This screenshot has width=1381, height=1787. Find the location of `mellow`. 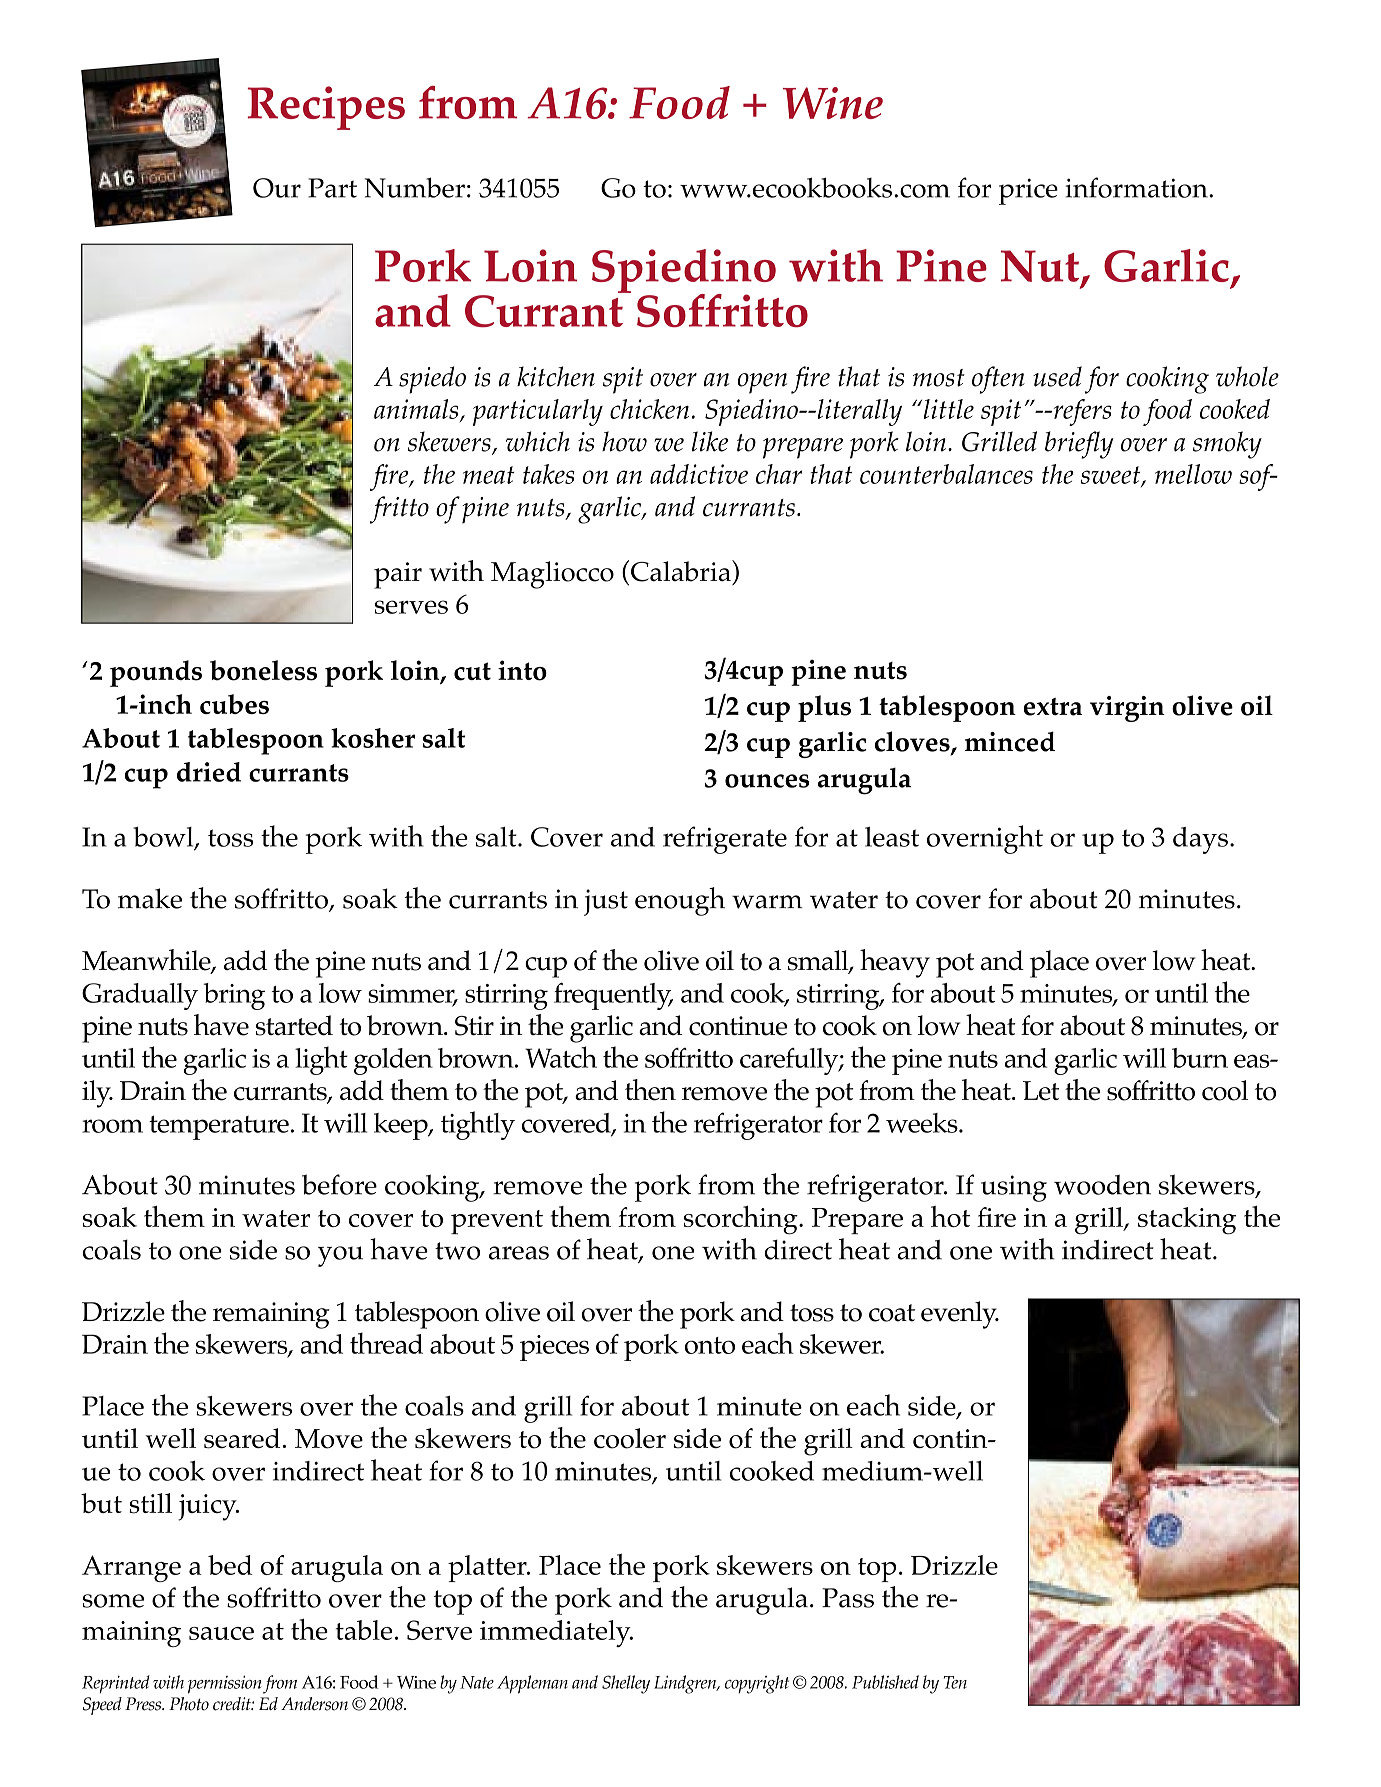

mellow is located at coordinates (1193, 474).
